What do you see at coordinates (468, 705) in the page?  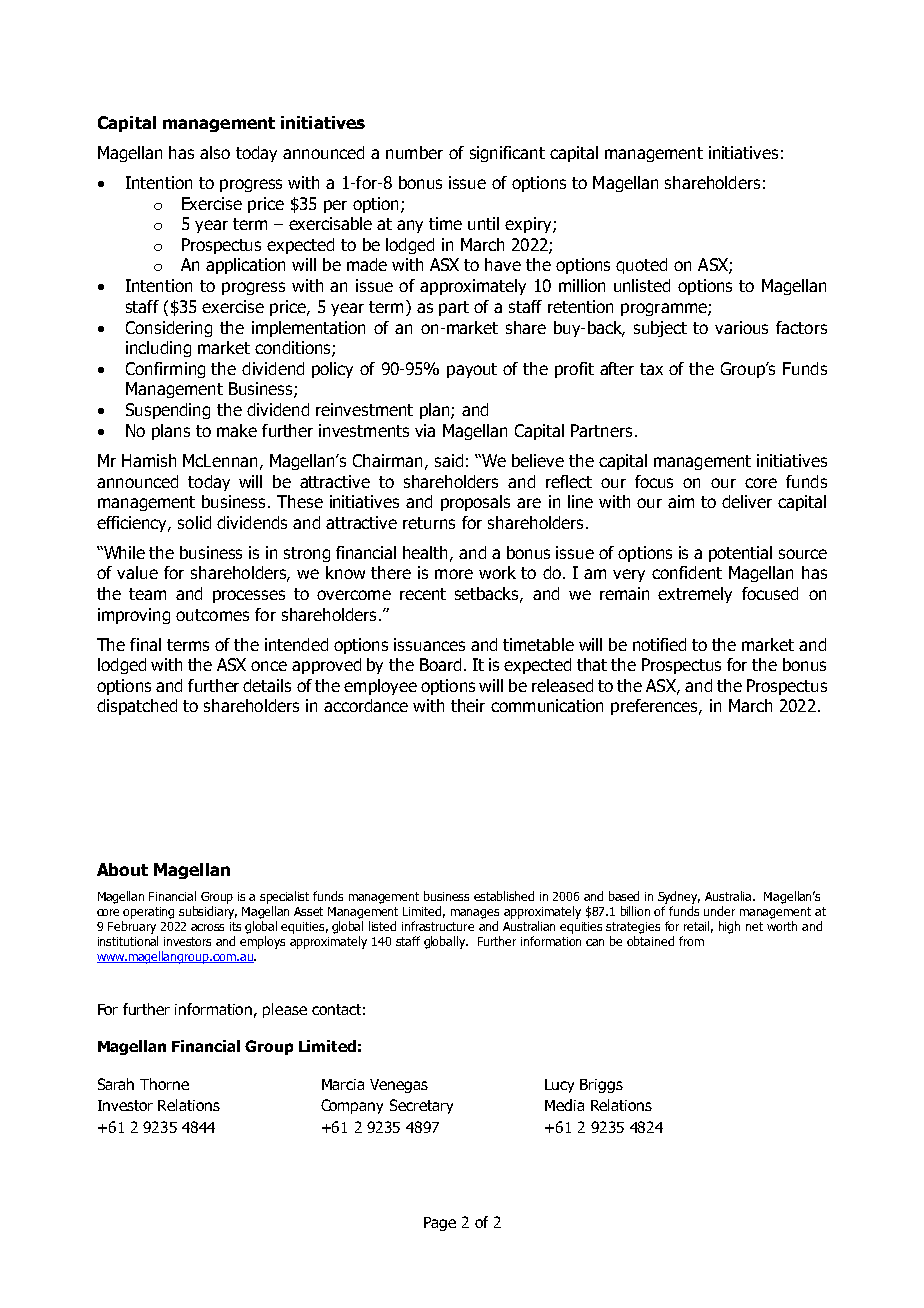 I see `their` at bounding box center [468, 705].
